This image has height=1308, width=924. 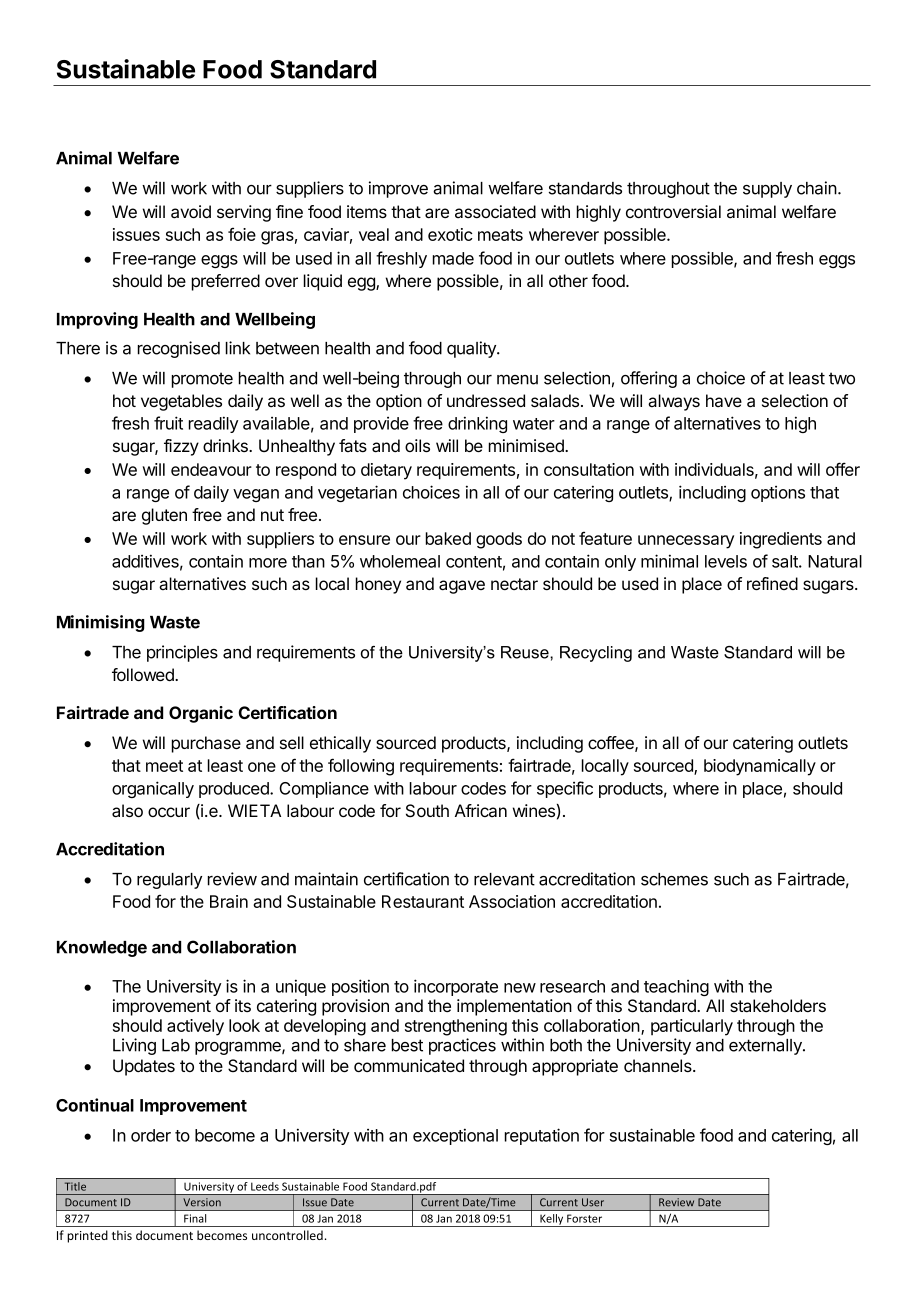 I want to click on have, so click(x=724, y=400).
